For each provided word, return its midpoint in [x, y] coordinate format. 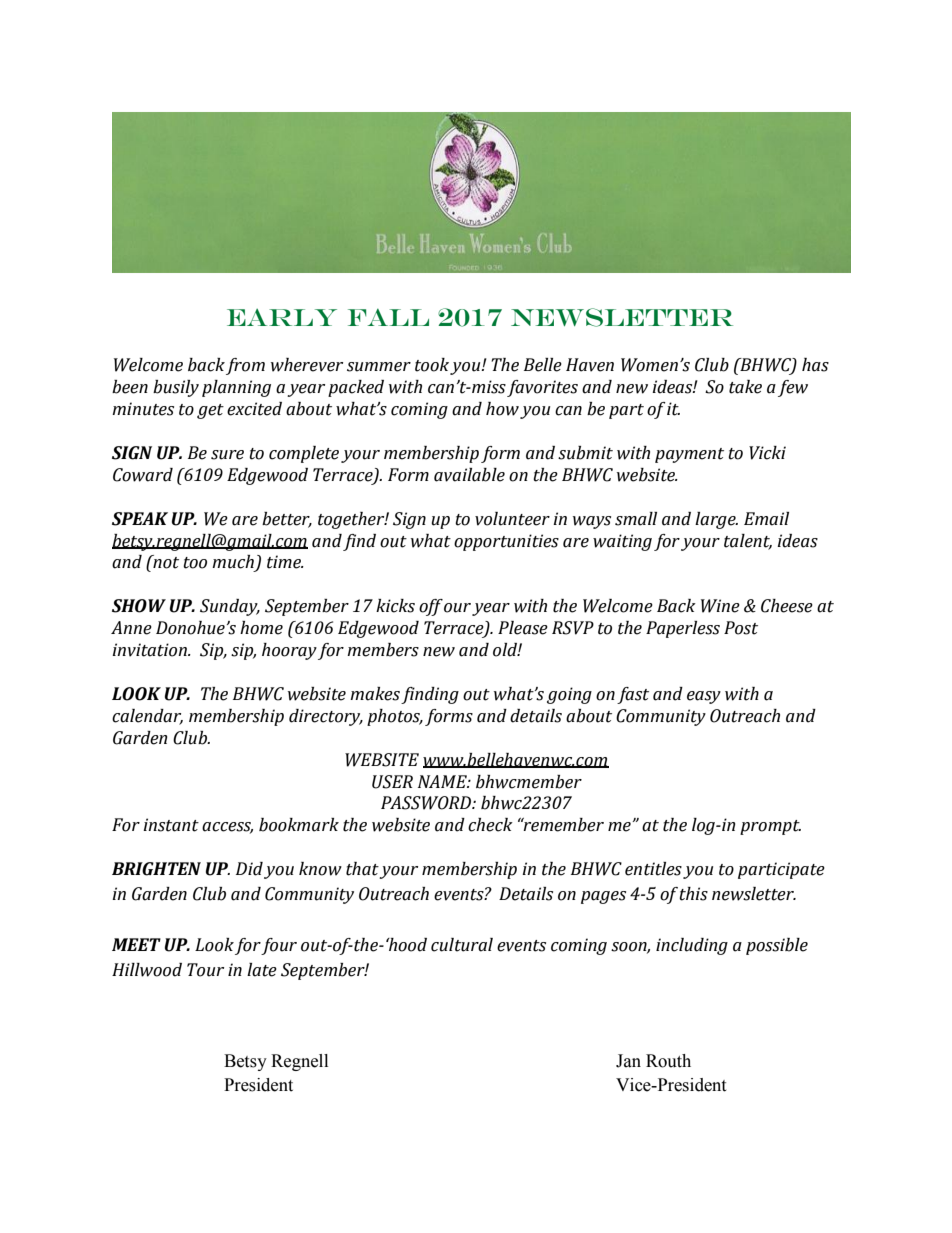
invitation [150, 650]
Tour [205, 970]
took [432, 365]
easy [704, 697]
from [245, 366]
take [745, 387]
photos [395, 717]
